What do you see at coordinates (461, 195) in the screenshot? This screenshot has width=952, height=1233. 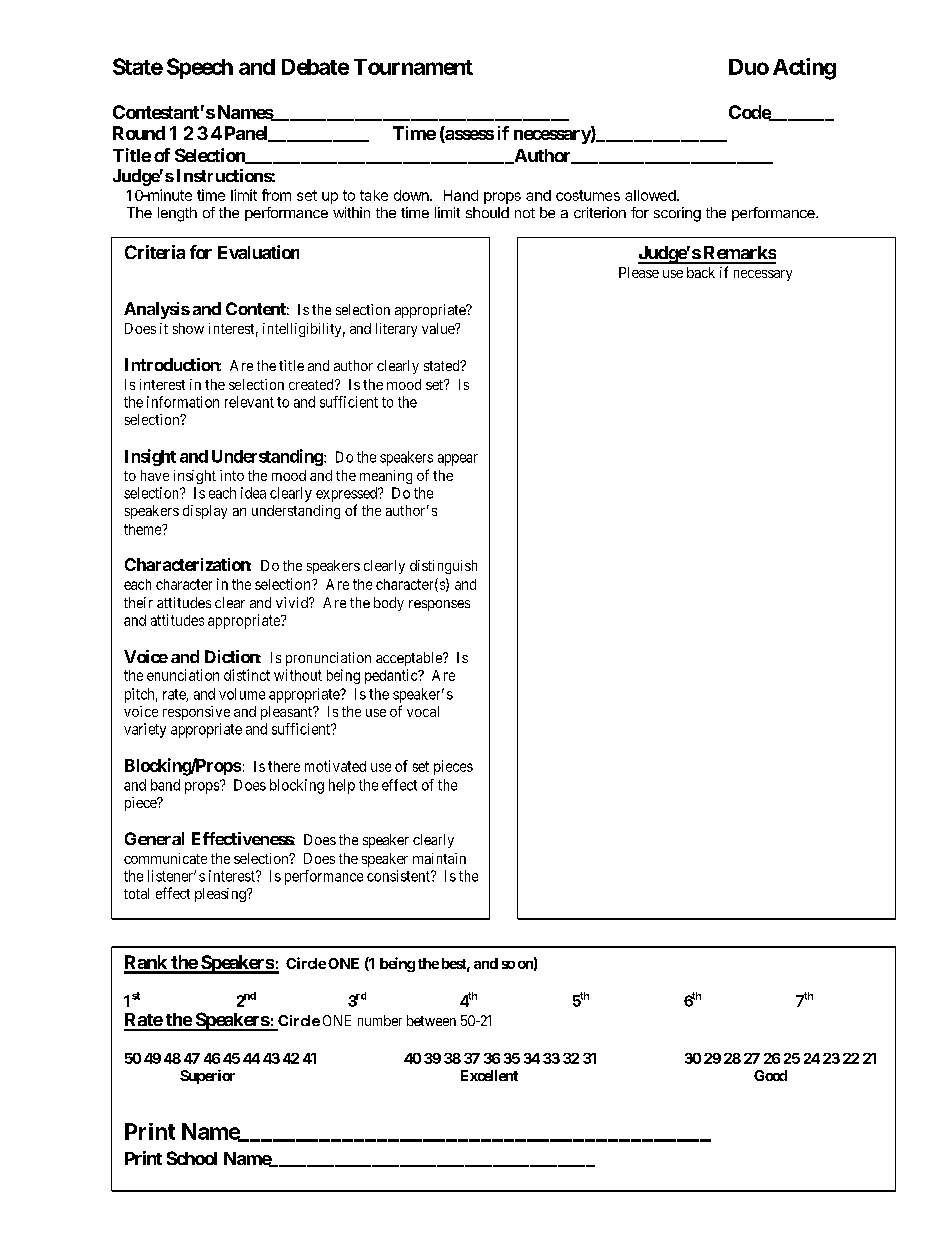 I see `Hand` at bounding box center [461, 195].
